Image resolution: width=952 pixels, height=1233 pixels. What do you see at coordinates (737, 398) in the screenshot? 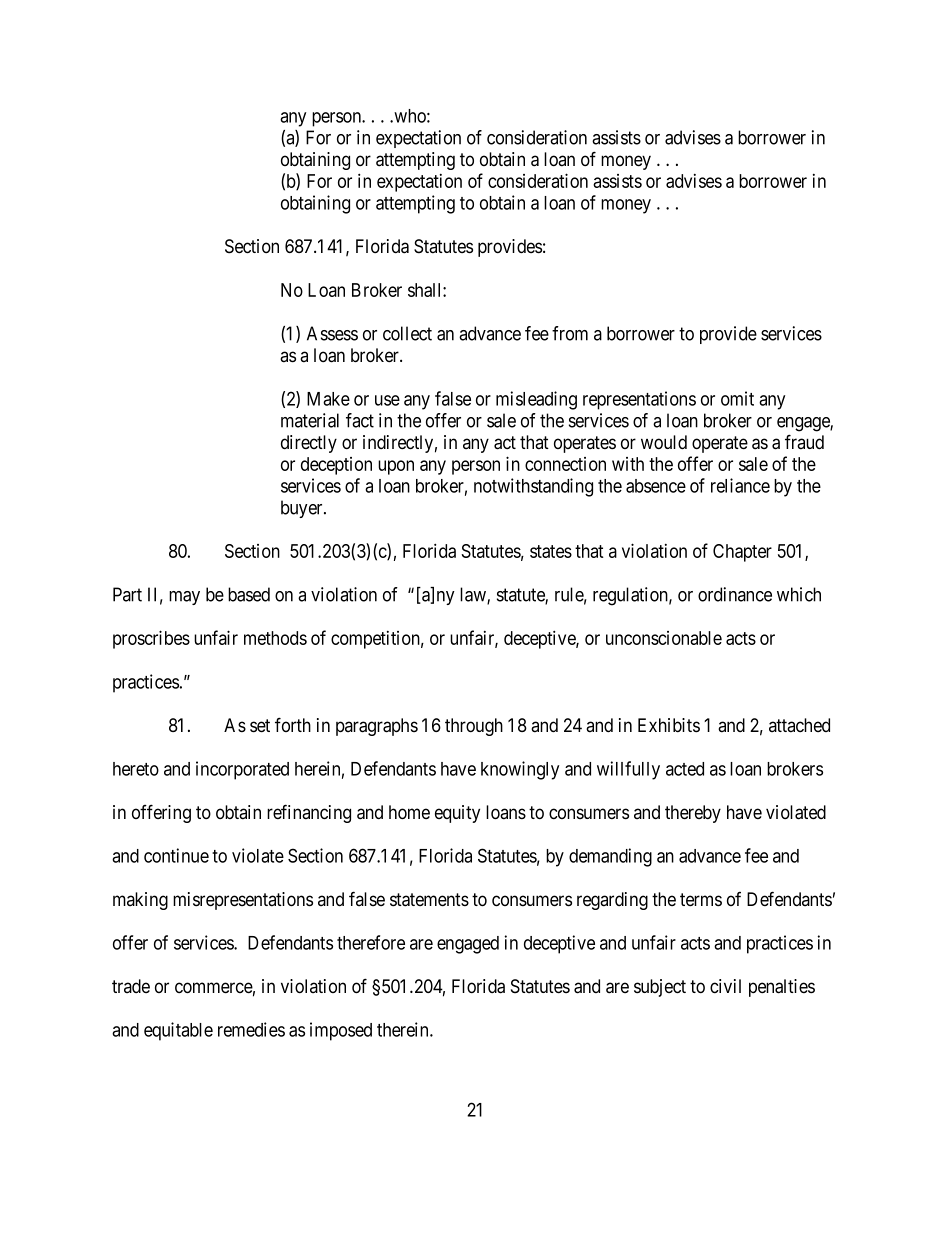
I see `omit` at bounding box center [737, 398].
